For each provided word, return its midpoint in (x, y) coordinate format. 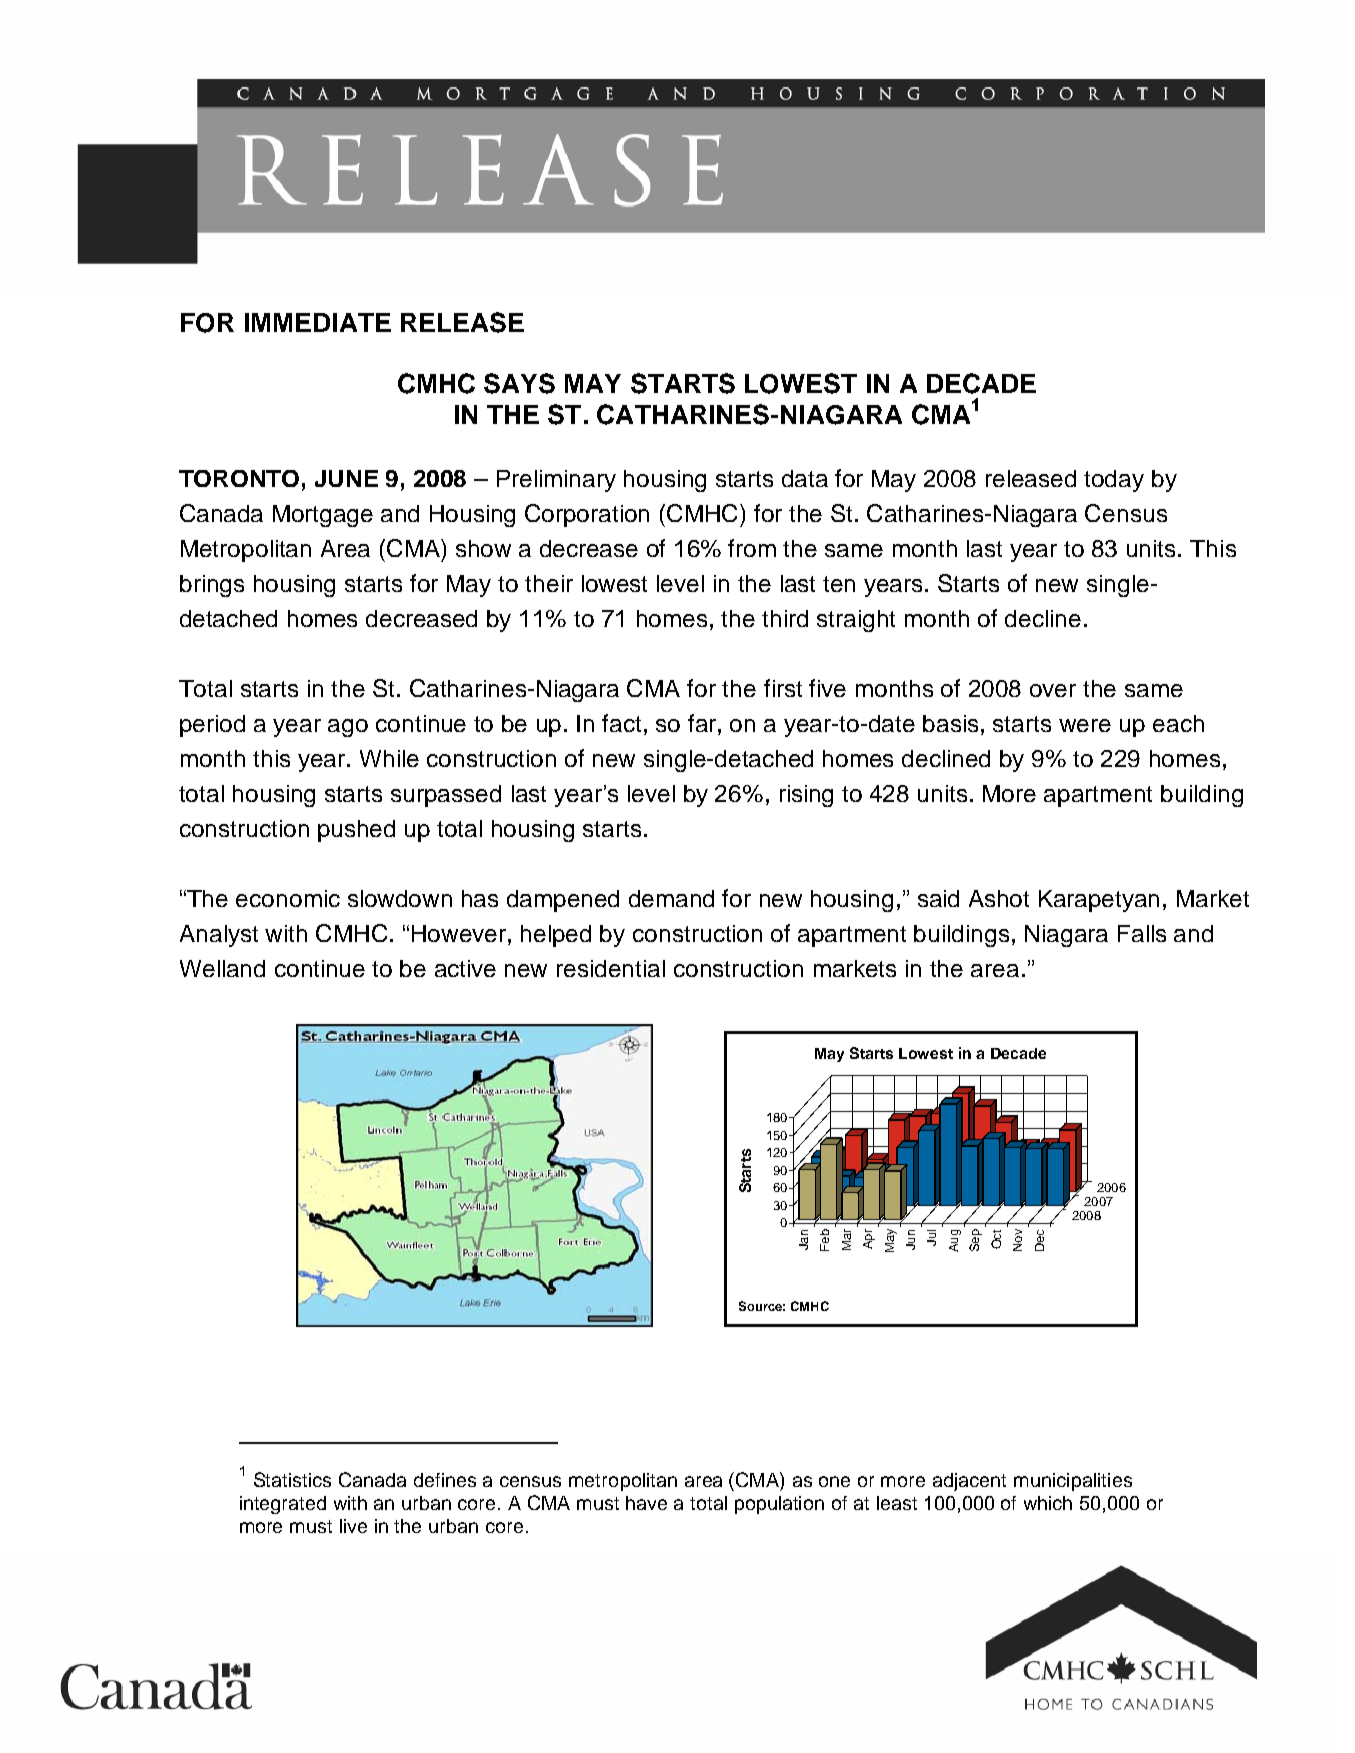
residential (611, 968)
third (785, 618)
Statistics (292, 1479)
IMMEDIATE (318, 322)
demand (671, 898)
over (1053, 690)
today (1114, 481)
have (646, 1503)
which (1048, 1503)
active (465, 968)
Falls (1142, 933)
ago (348, 728)
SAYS (519, 383)
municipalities (1073, 1482)
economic (288, 898)
